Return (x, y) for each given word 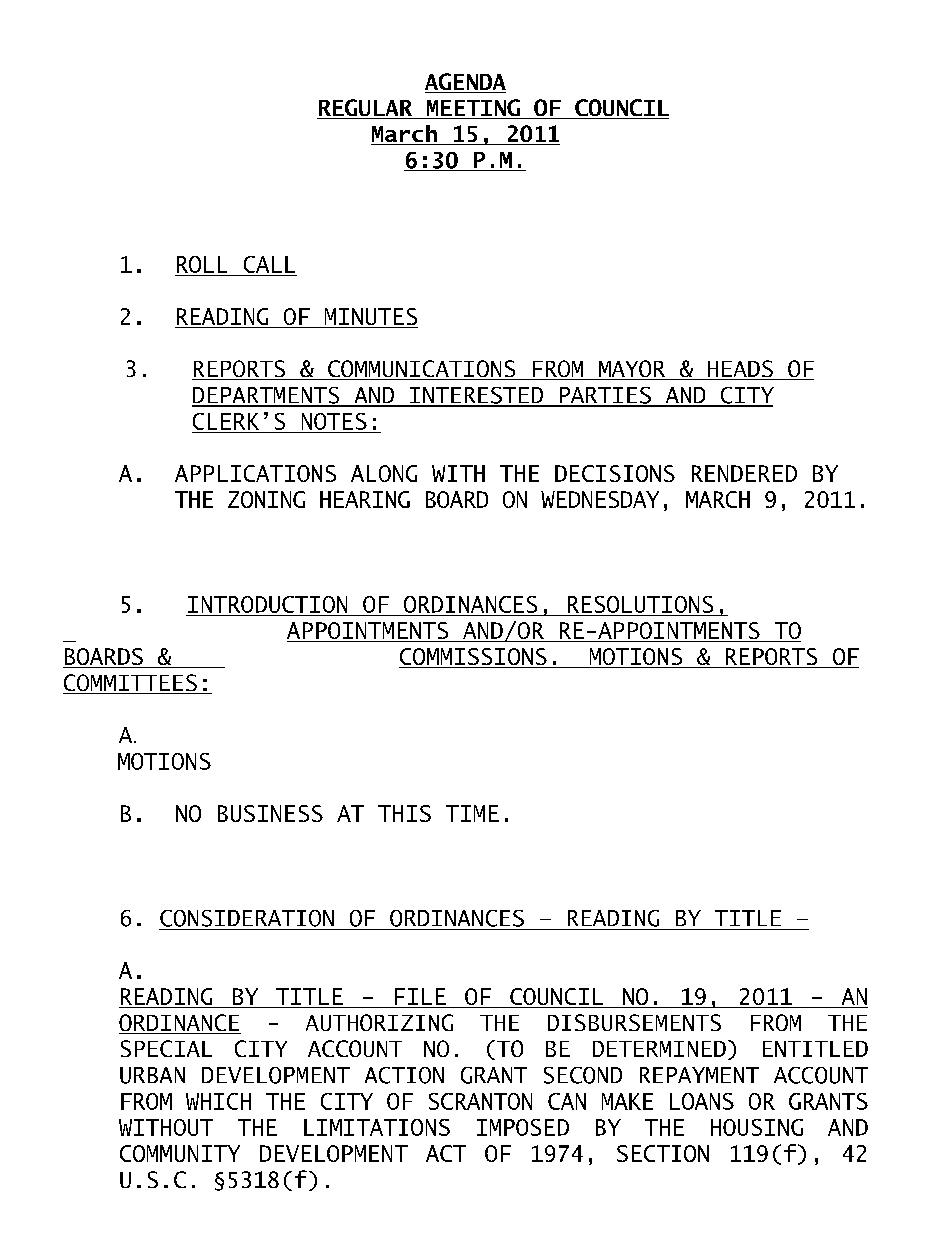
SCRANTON (480, 1101)
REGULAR (366, 109)
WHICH (218, 1101)
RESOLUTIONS (640, 604)
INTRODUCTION (267, 604)
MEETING (473, 109)
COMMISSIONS (474, 658)
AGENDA (465, 83)
